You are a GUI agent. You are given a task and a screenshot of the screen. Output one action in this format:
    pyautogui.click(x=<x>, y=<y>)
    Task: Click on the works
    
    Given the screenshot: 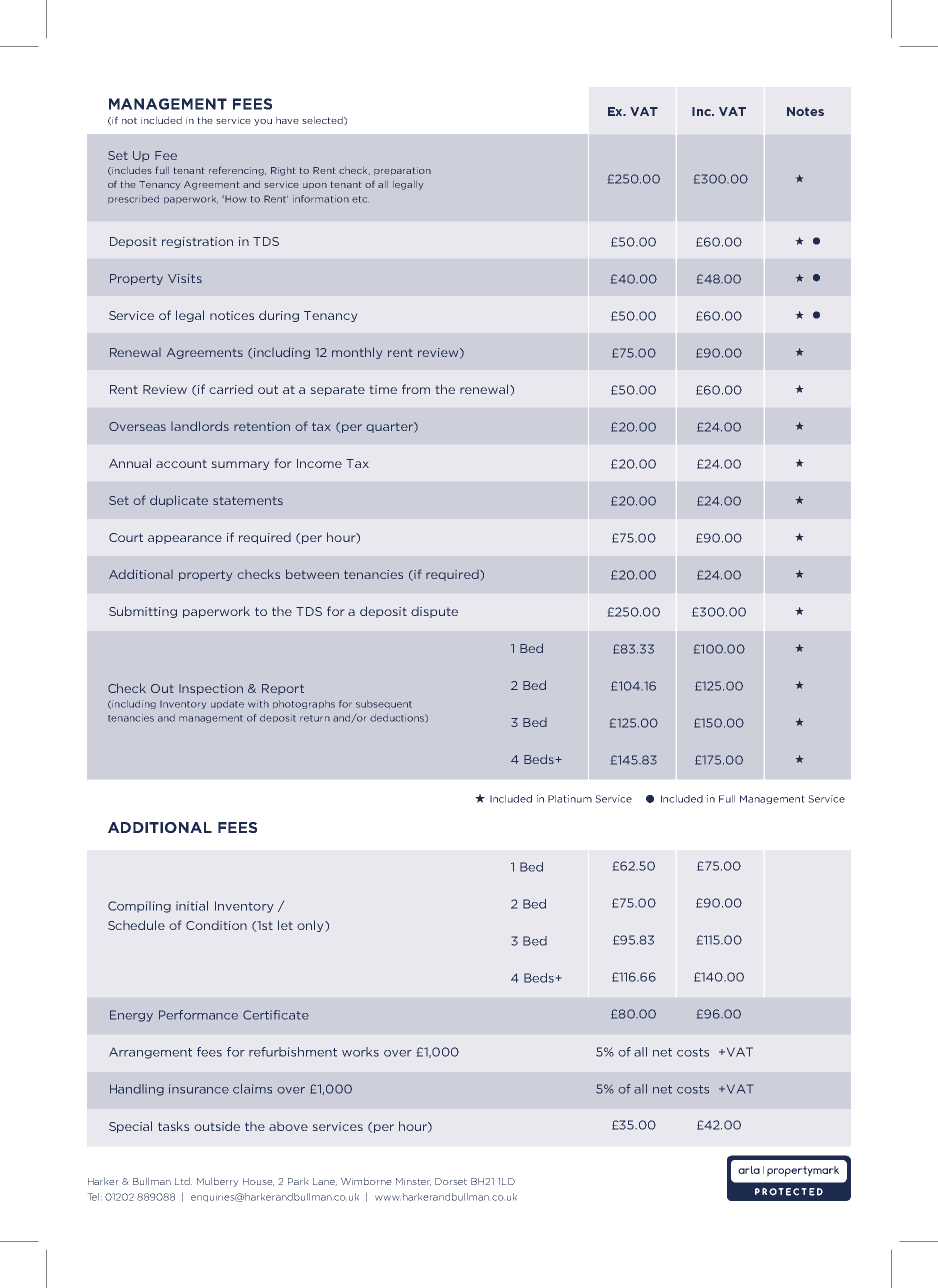 What is the action you would take?
    pyautogui.click(x=360, y=1052)
